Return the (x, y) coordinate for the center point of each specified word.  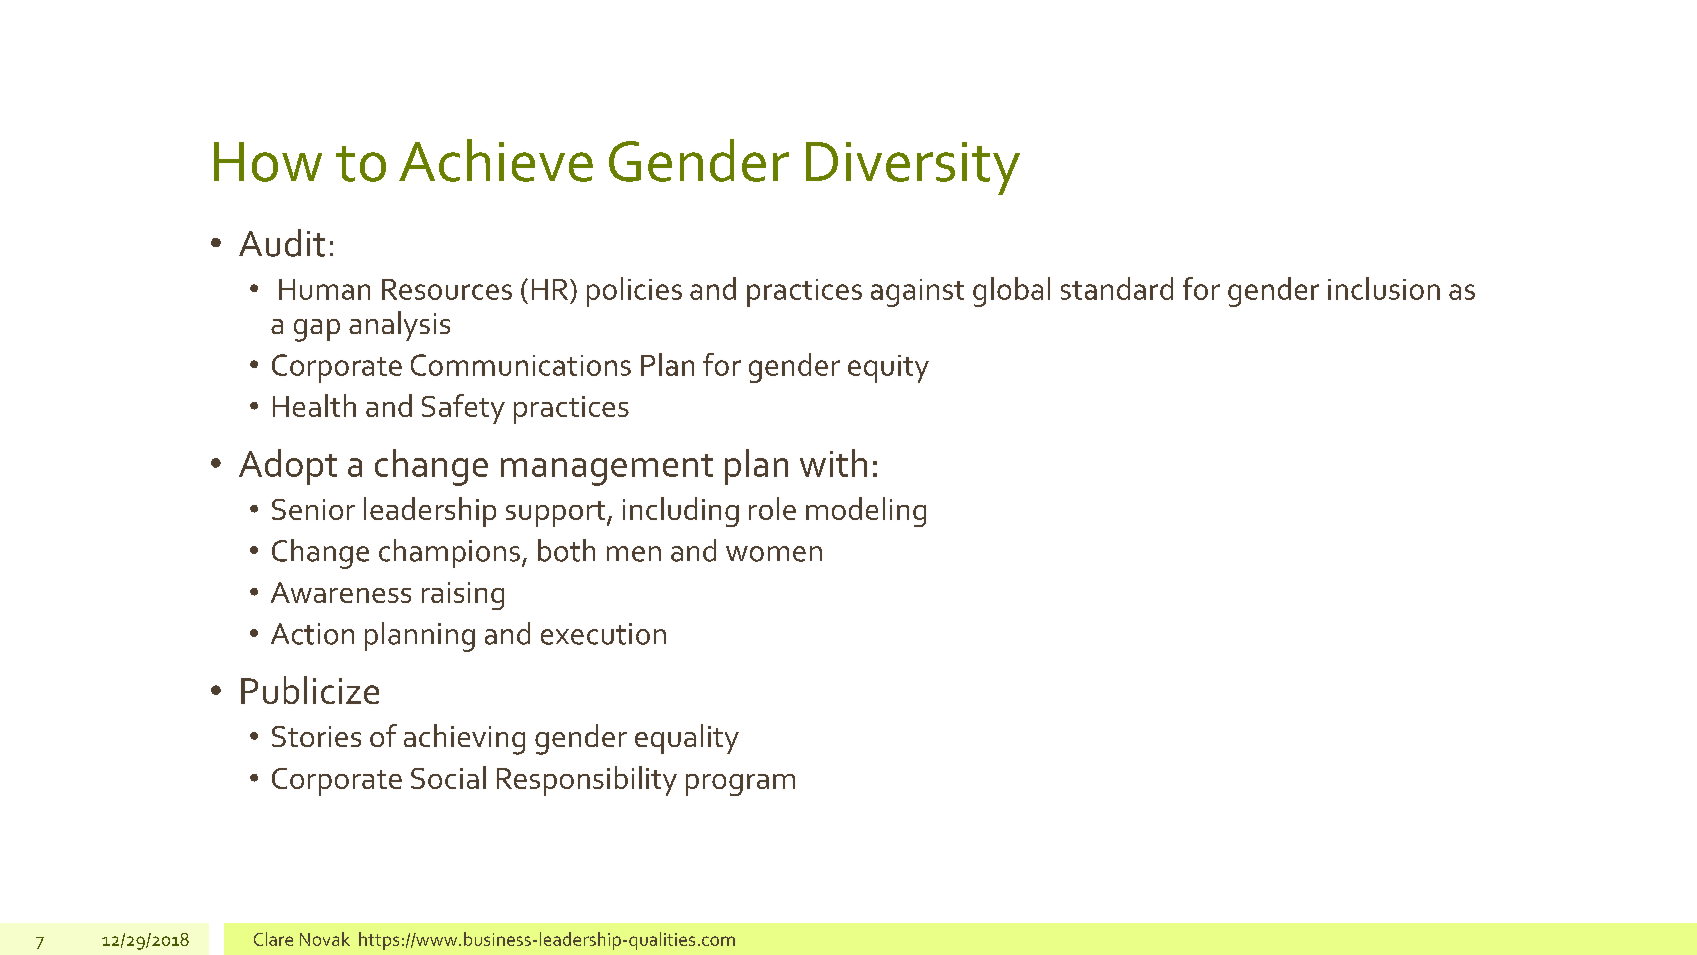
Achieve (496, 160)
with (833, 463)
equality (687, 739)
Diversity (913, 168)
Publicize (310, 690)
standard (1117, 288)
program (740, 785)
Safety (463, 409)
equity (888, 369)
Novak (325, 939)
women (774, 554)
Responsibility (587, 781)
